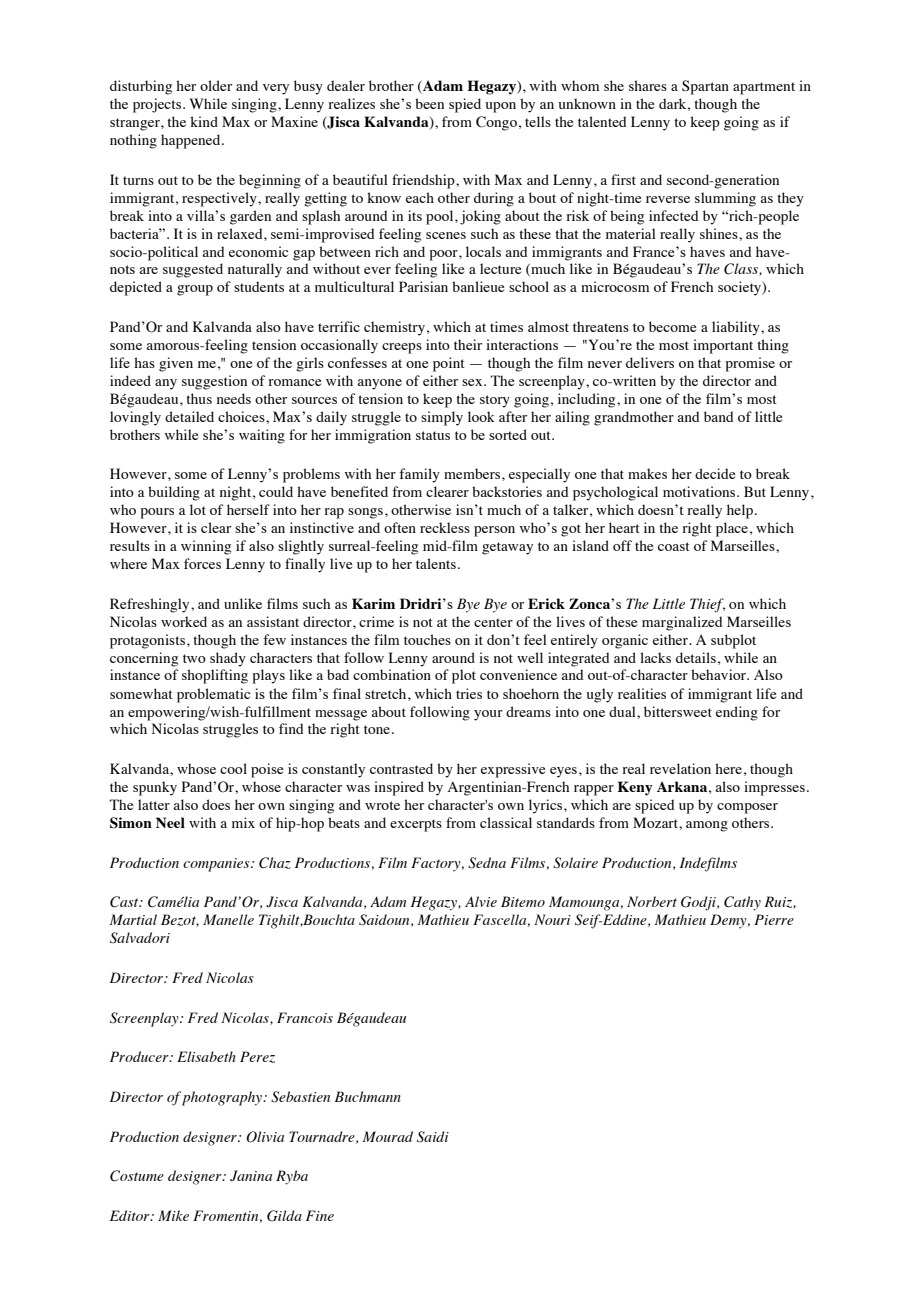 This page has height=1308, width=924. What do you see at coordinates (707, 826) in the page?
I see `among` at bounding box center [707, 826].
